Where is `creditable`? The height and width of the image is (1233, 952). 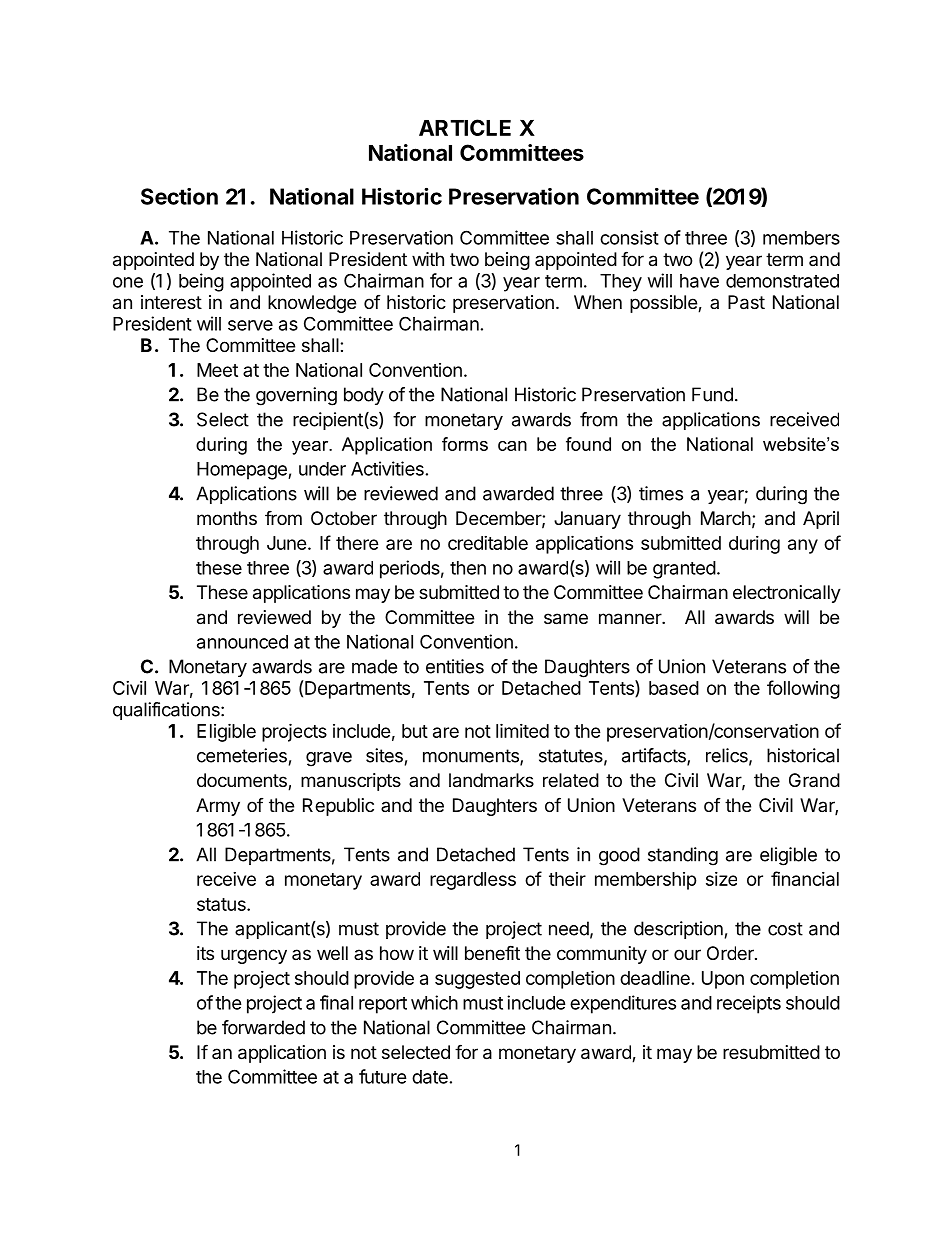 creditable is located at coordinates (488, 543).
